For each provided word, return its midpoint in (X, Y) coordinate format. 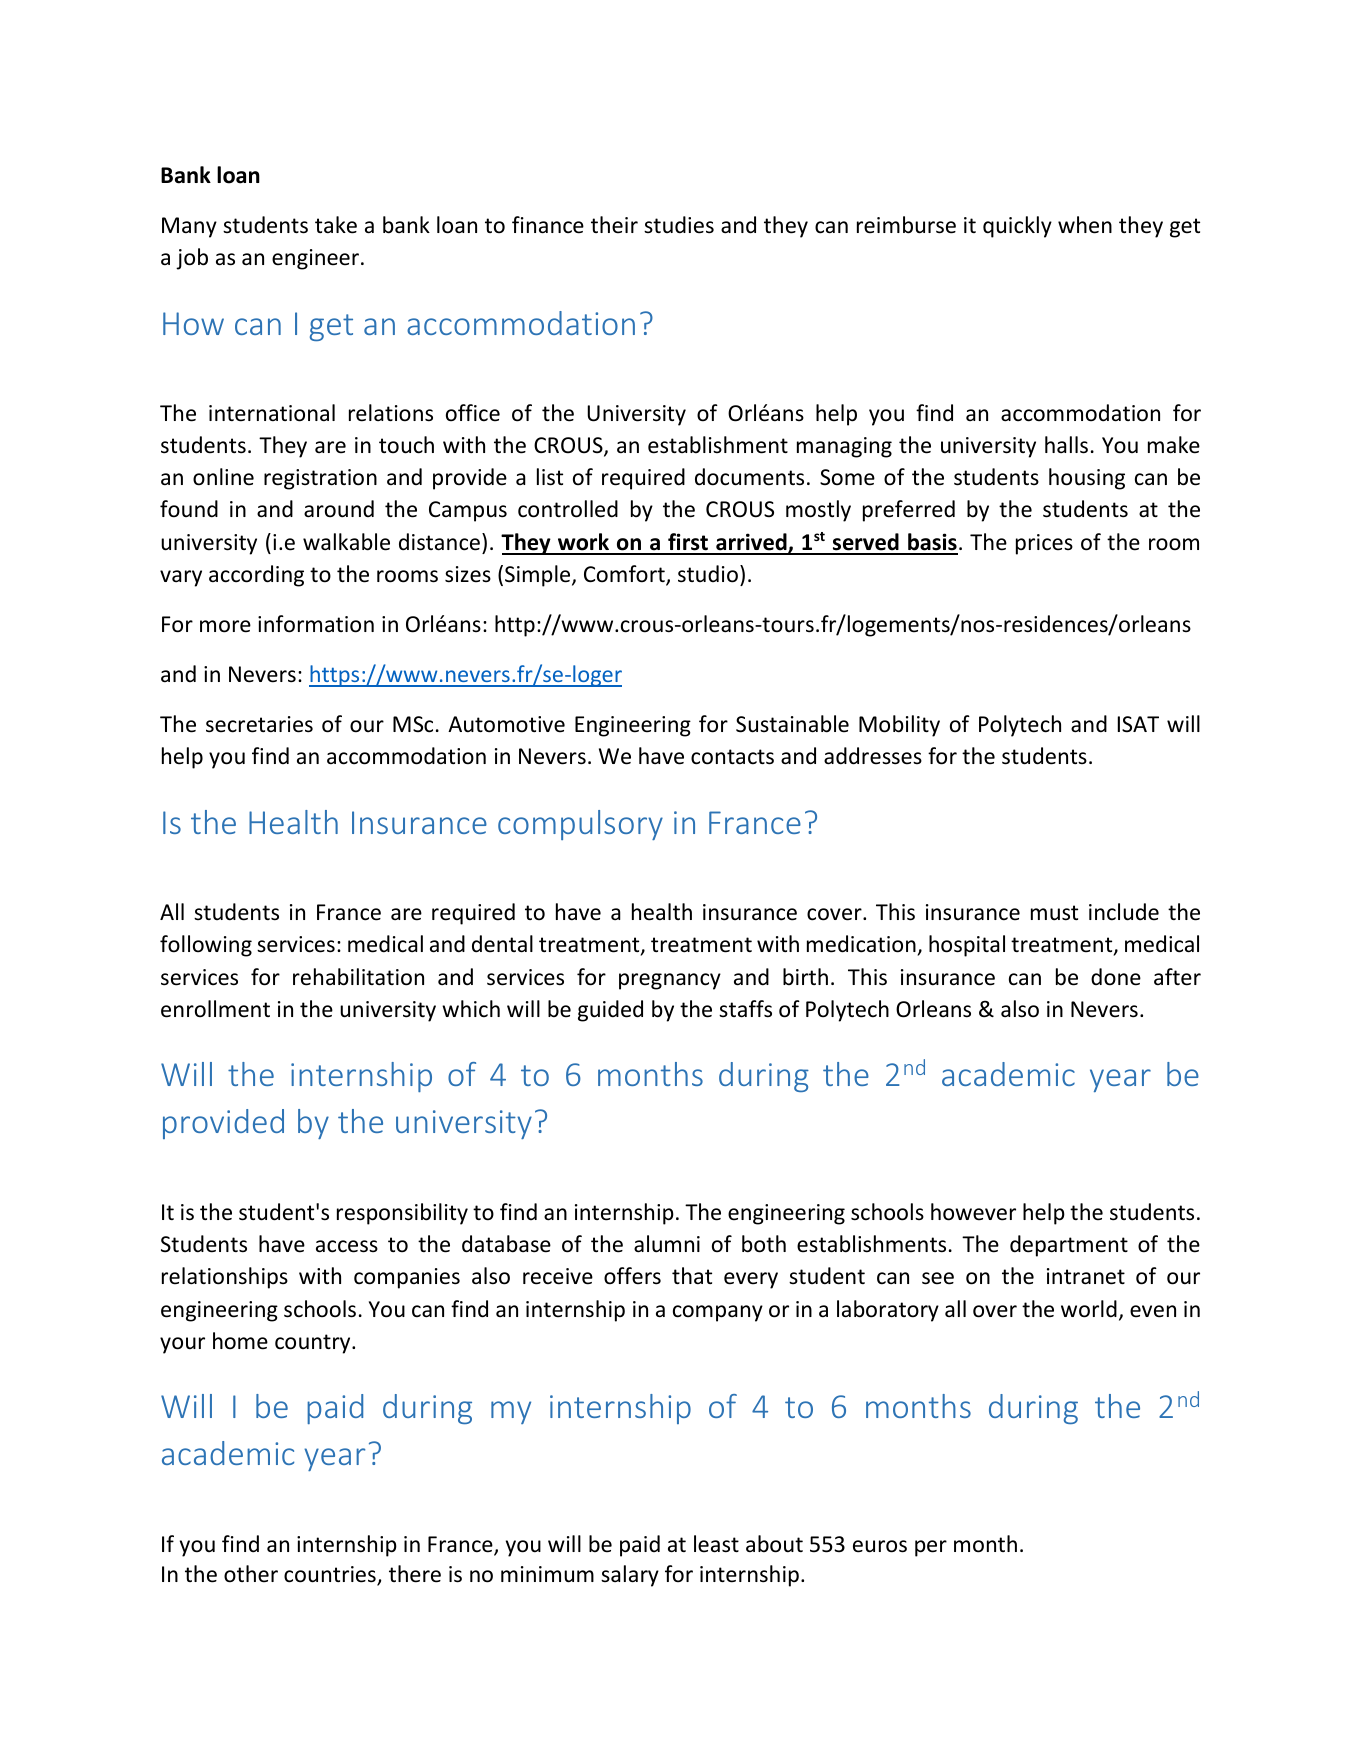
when (1085, 225)
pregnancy (670, 981)
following (206, 946)
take (336, 225)
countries (331, 1575)
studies (679, 225)
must (1054, 913)
